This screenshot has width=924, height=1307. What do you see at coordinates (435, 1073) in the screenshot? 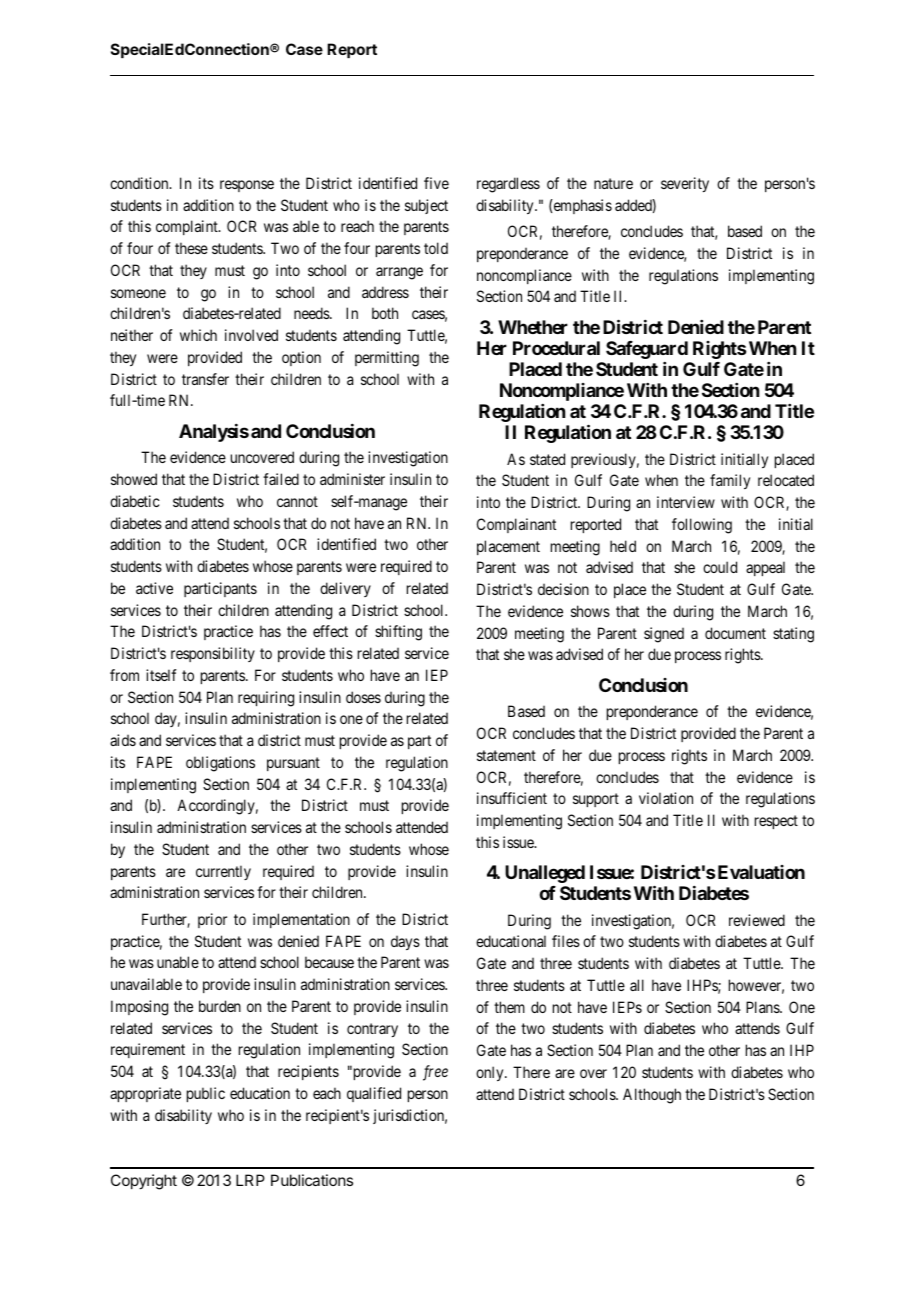
I see `free` at bounding box center [435, 1073].
